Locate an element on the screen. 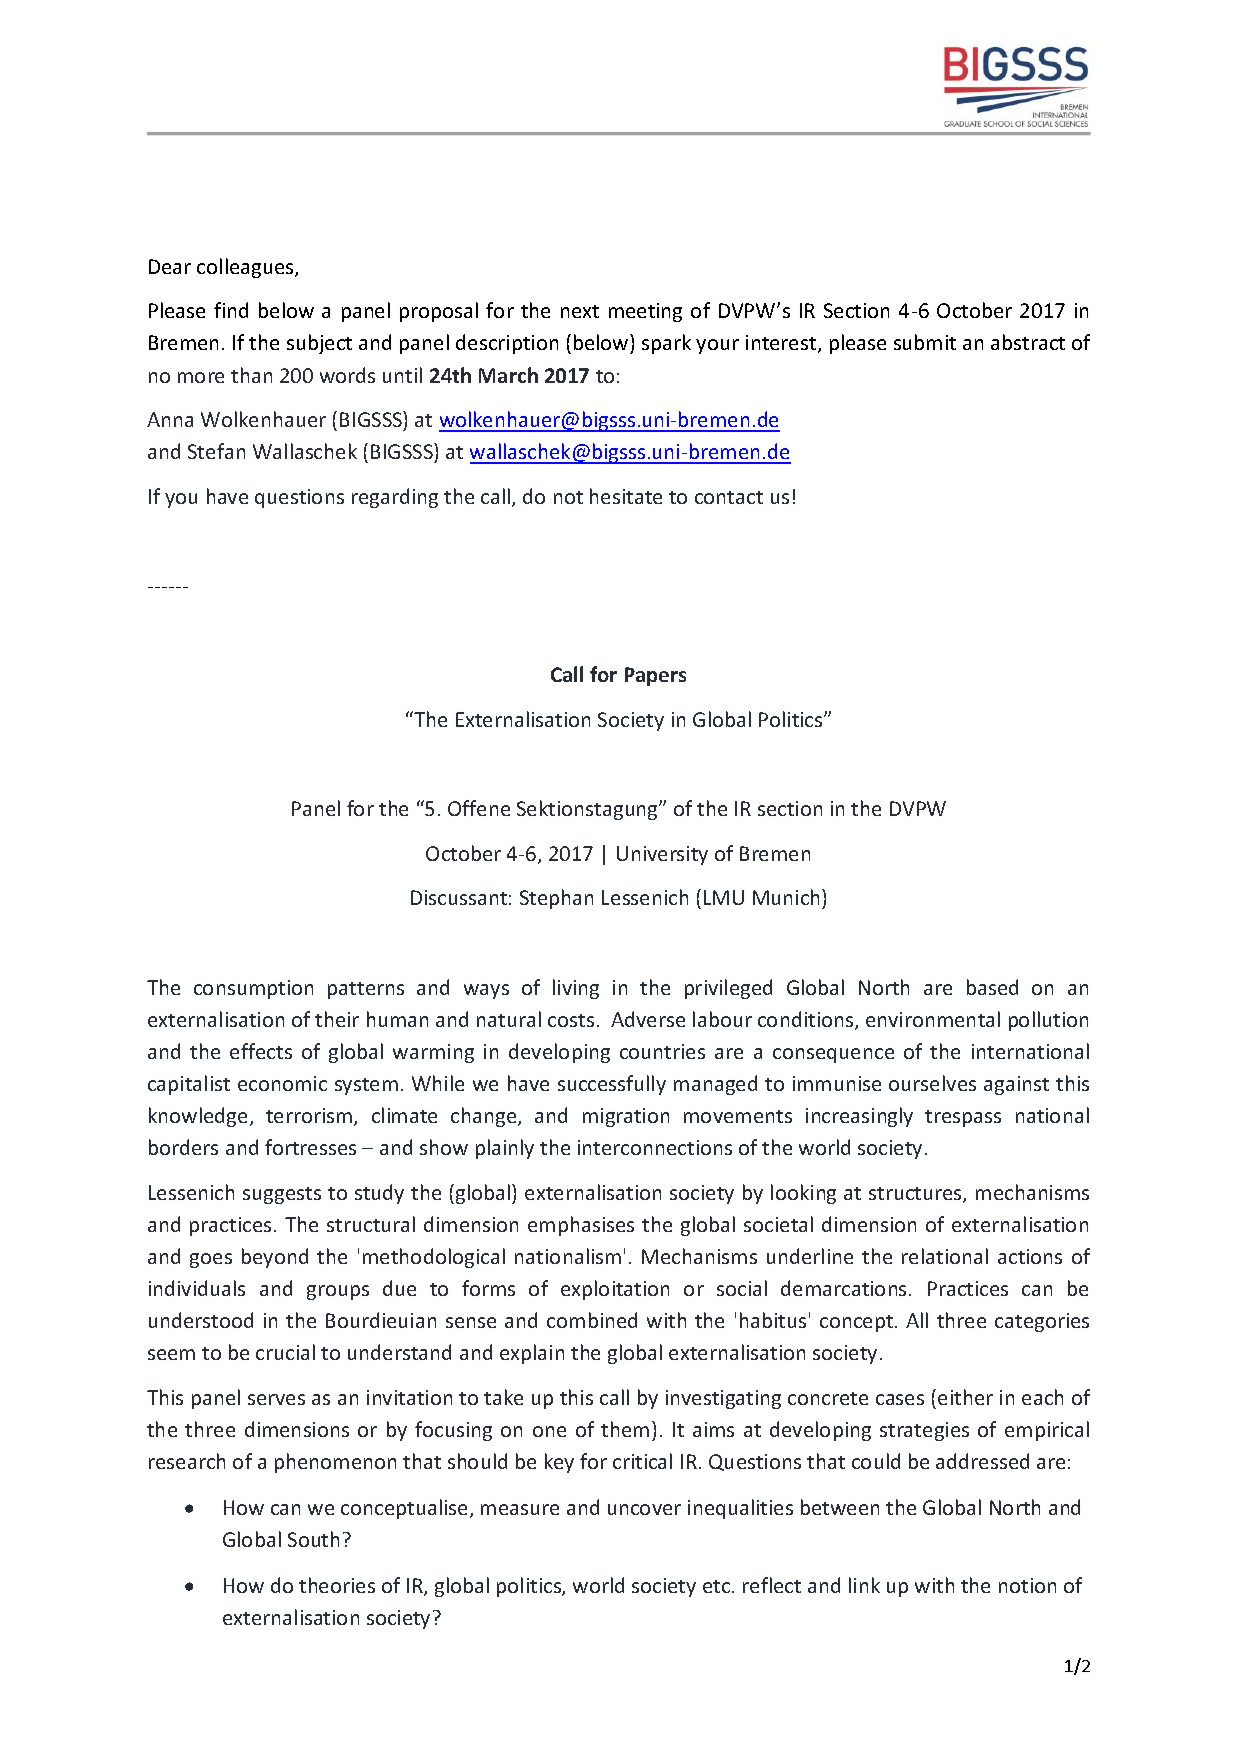 The height and width of the screenshot is (1751, 1238). next is located at coordinates (580, 311).
